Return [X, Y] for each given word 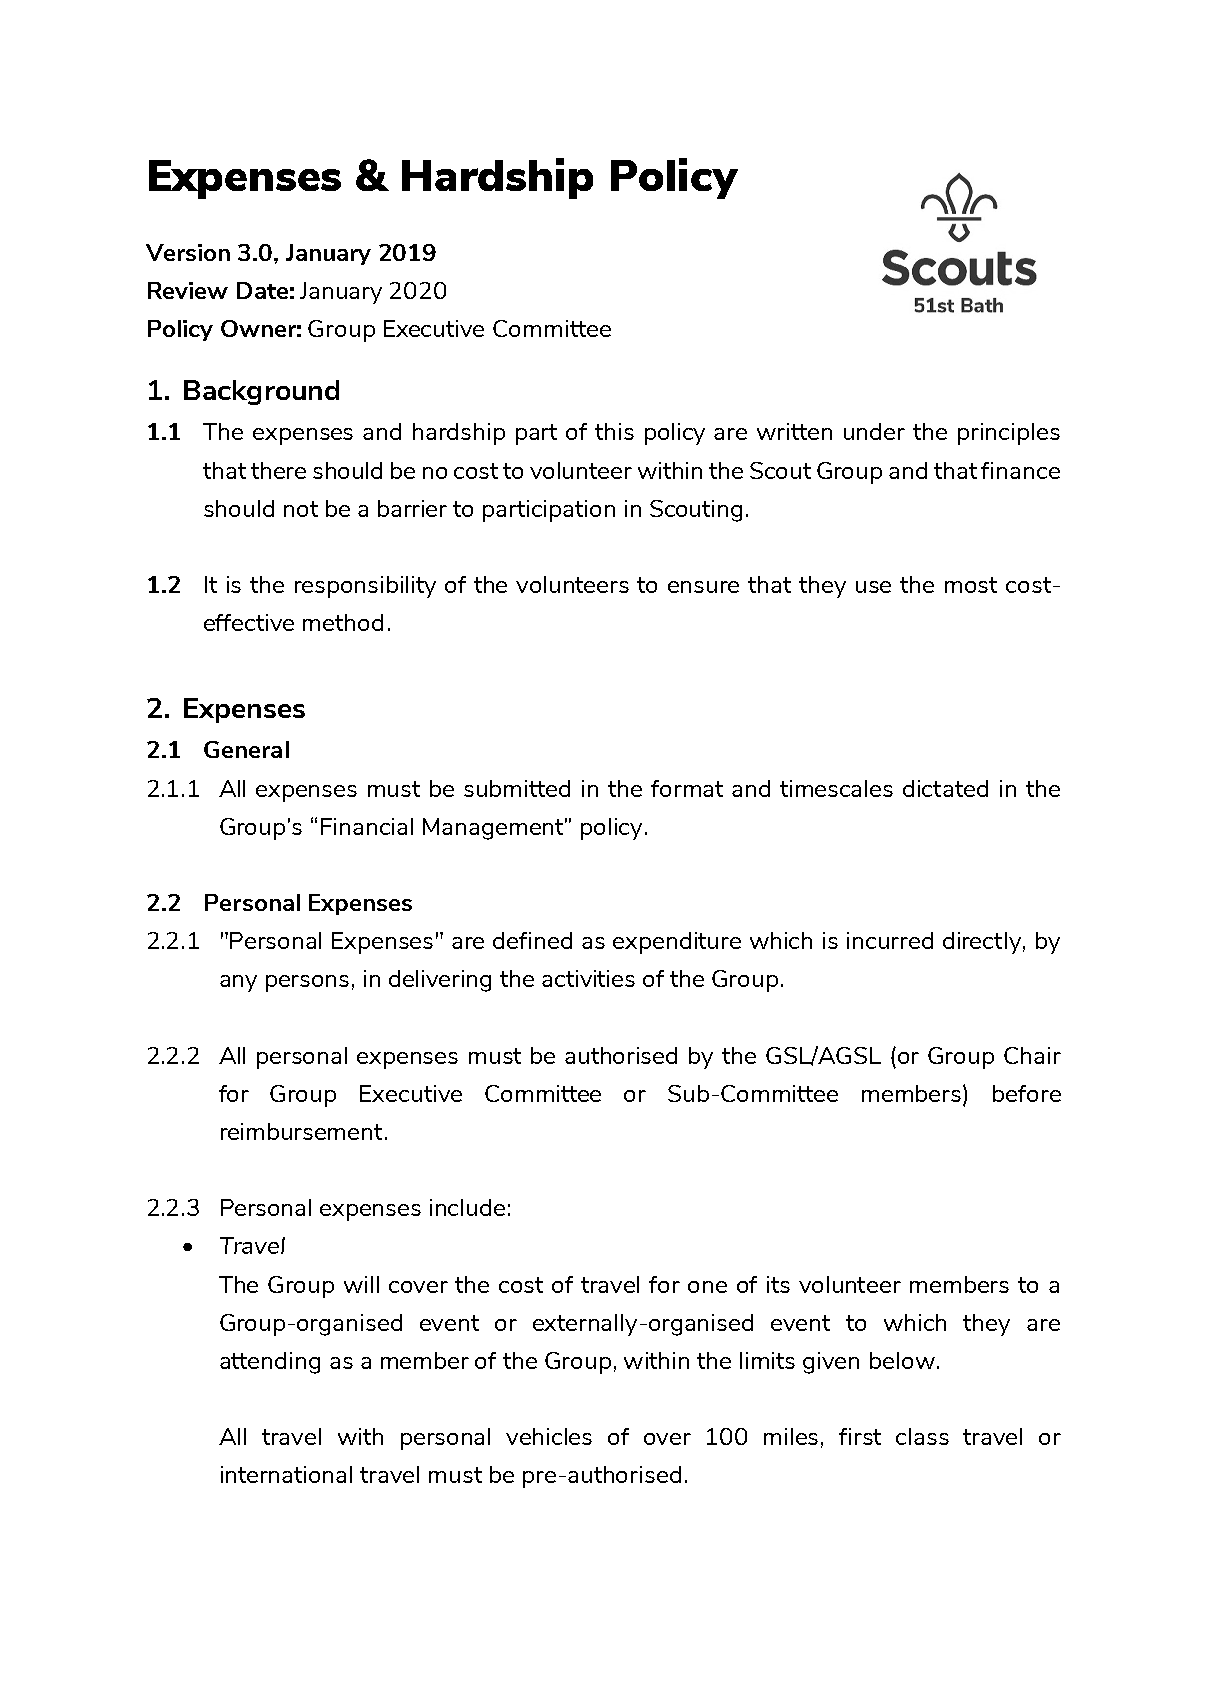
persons [307, 983]
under [874, 431]
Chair [1032, 1055]
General [246, 749]
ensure [703, 587]
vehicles [549, 1436]
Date [262, 290]
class [922, 1436]
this [614, 431]
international [286, 1474]
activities [588, 978]
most [971, 585]
